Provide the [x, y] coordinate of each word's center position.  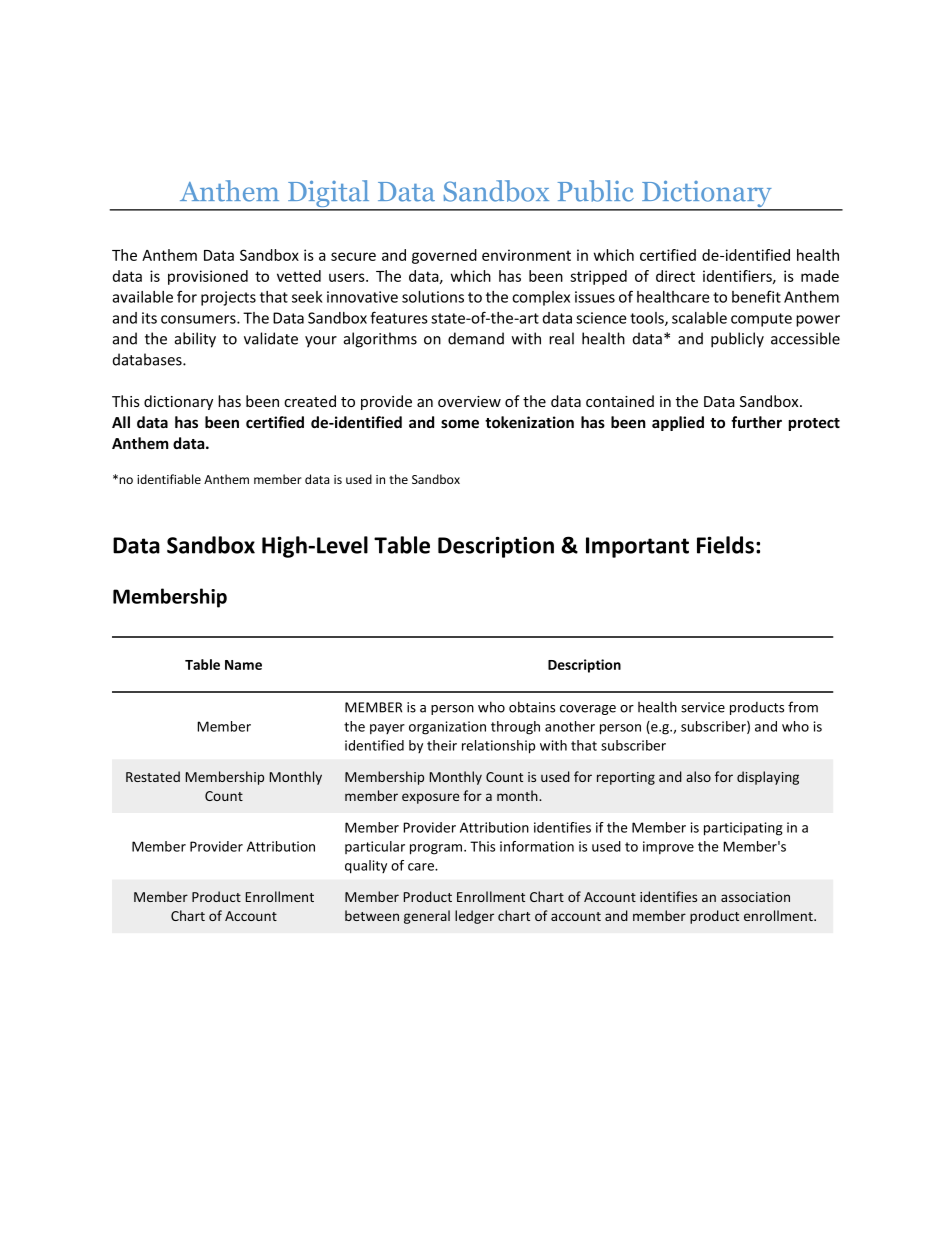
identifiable [169, 479]
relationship [498, 747]
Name [243, 665]
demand [476, 338]
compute [761, 320]
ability [195, 340]
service [703, 707]
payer [387, 729]
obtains [532, 707]
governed [444, 256]
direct [675, 276]
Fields [725, 545]
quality [366, 867]
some [460, 423]
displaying [768, 778]
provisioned [208, 277]
